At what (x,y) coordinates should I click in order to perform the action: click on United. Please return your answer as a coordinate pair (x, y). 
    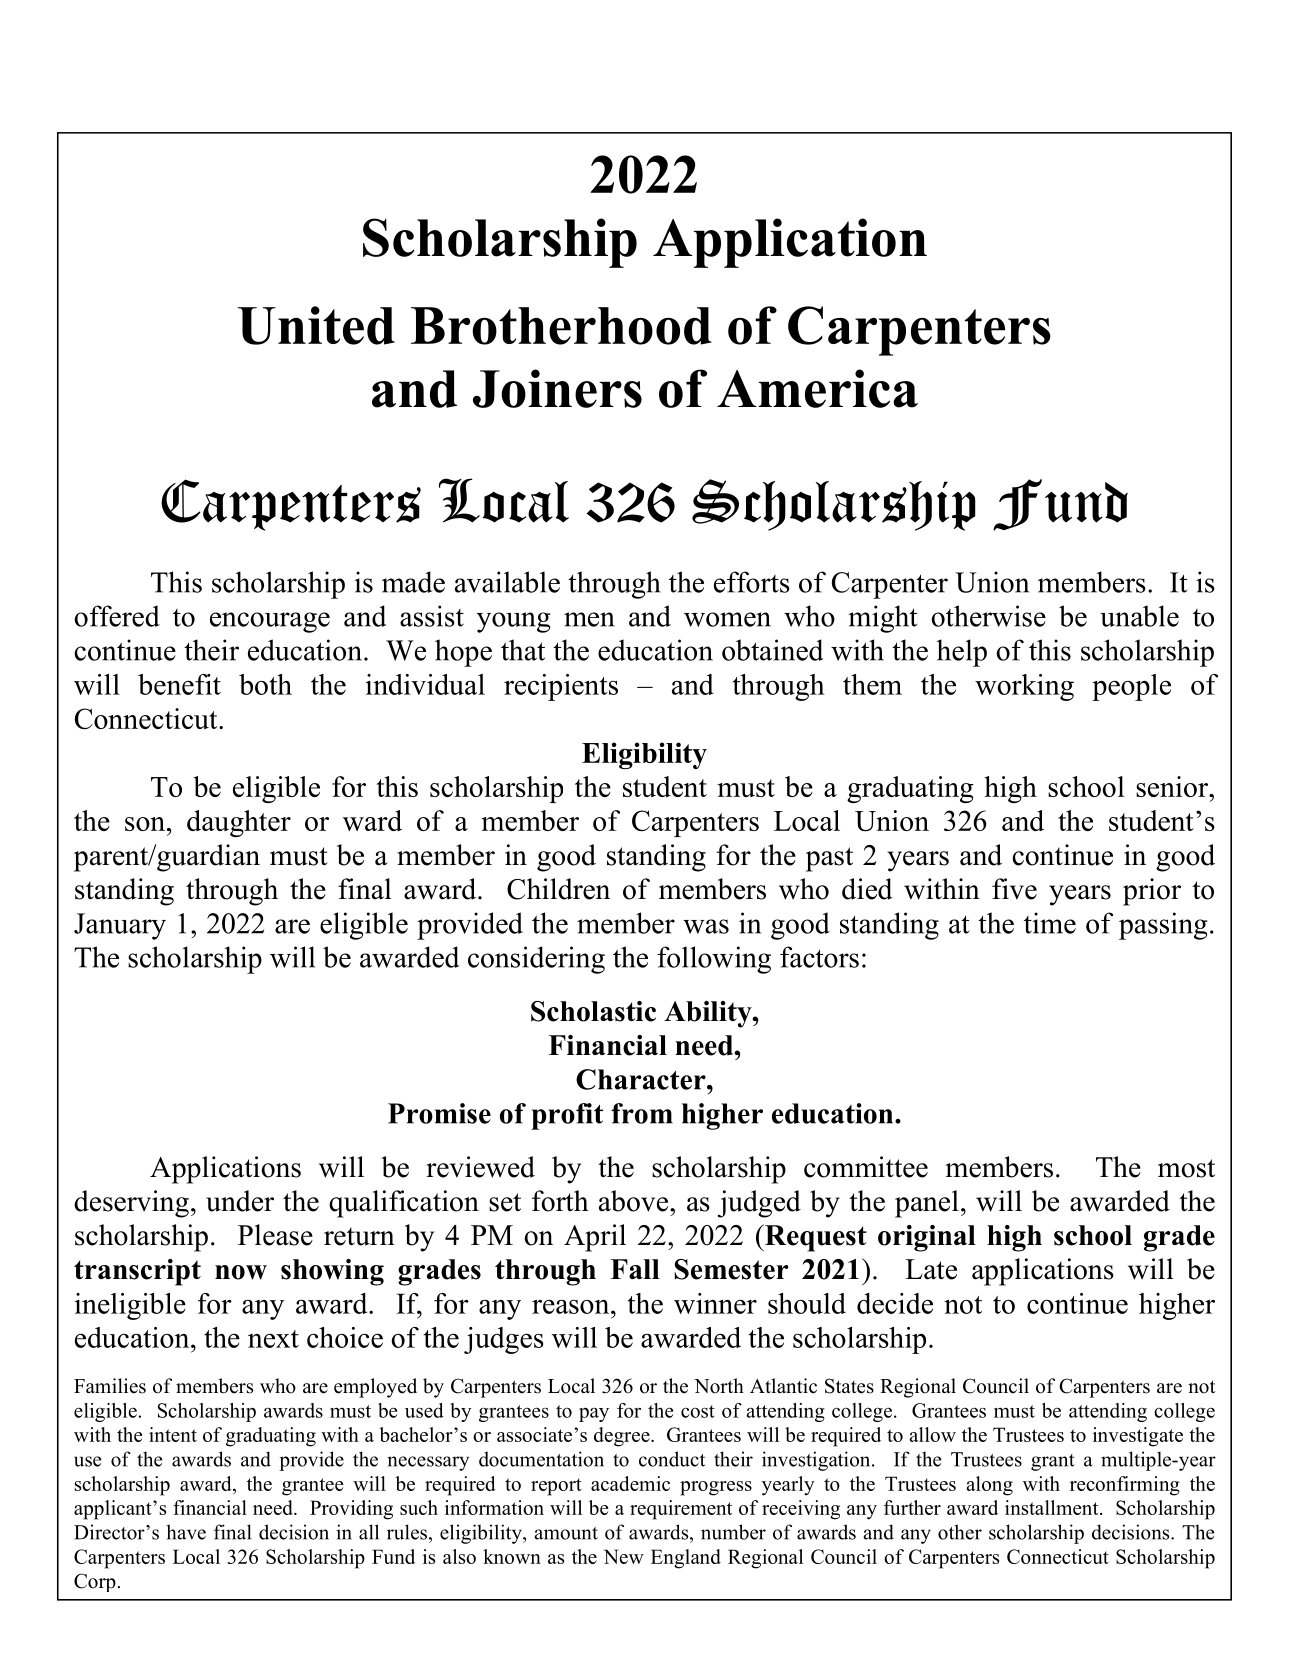
    Looking at the image, I should click on (316, 325).
